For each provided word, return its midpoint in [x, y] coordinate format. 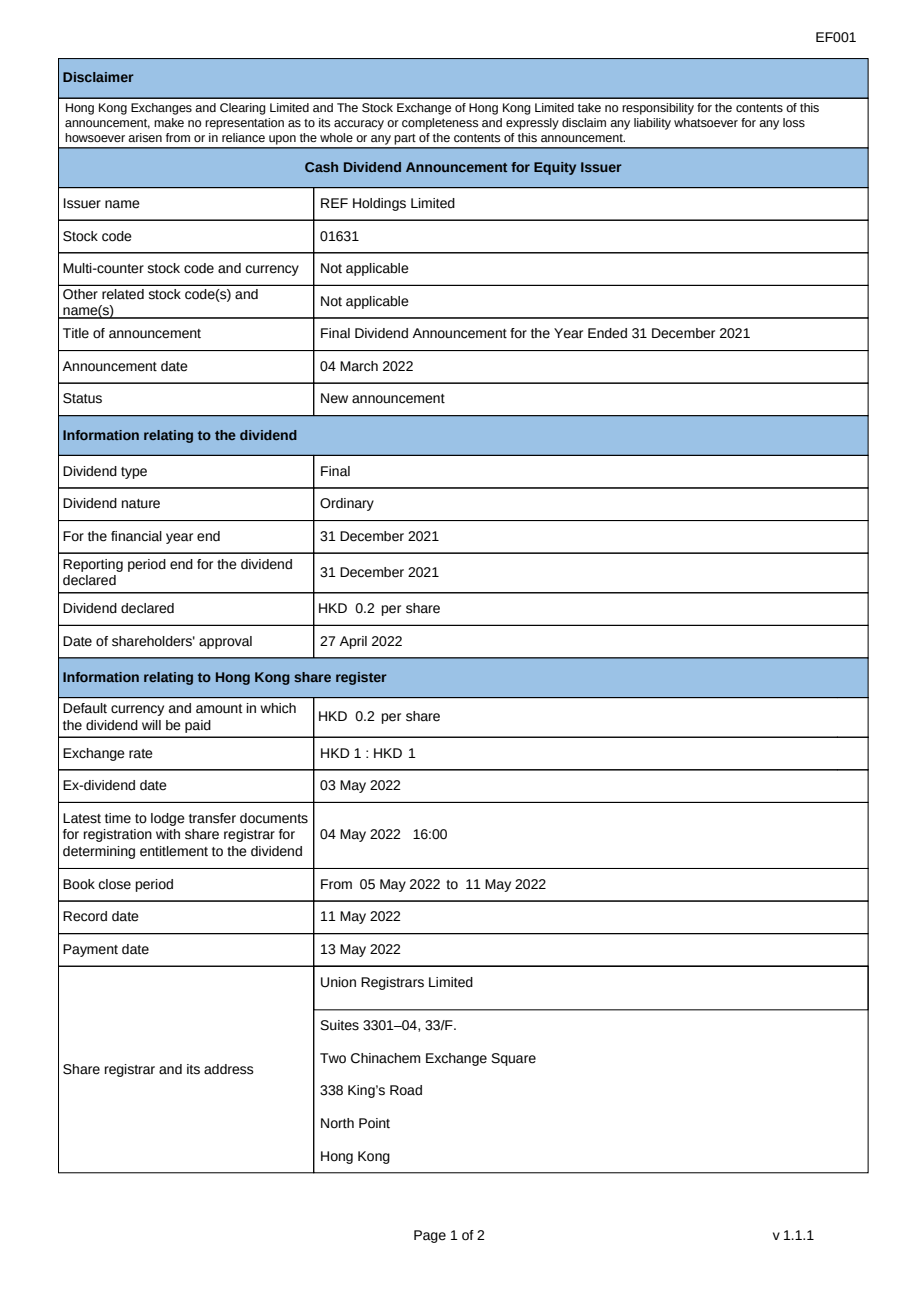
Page [430, 1236]
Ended [607, 333]
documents [274, 818]
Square [513, 1059]
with [168, 834]
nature [141, 504]
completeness [440, 124]
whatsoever [706, 122]
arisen [145, 138]
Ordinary [347, 504]
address [229, 1069]
